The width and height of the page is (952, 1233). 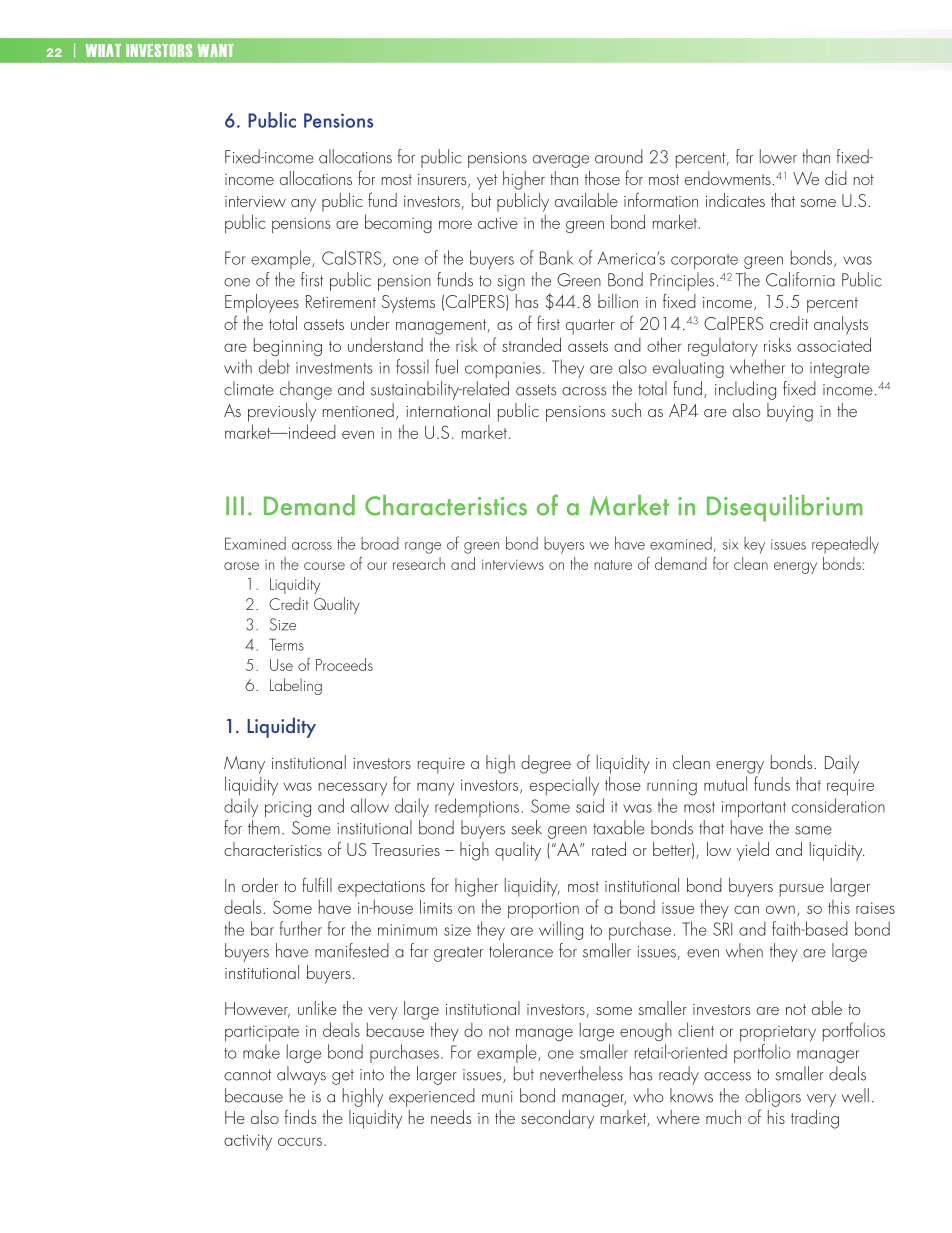 What do you see at coordinates (778, 156) in the page?
I see `lower` at bounding box center [778, 156].
